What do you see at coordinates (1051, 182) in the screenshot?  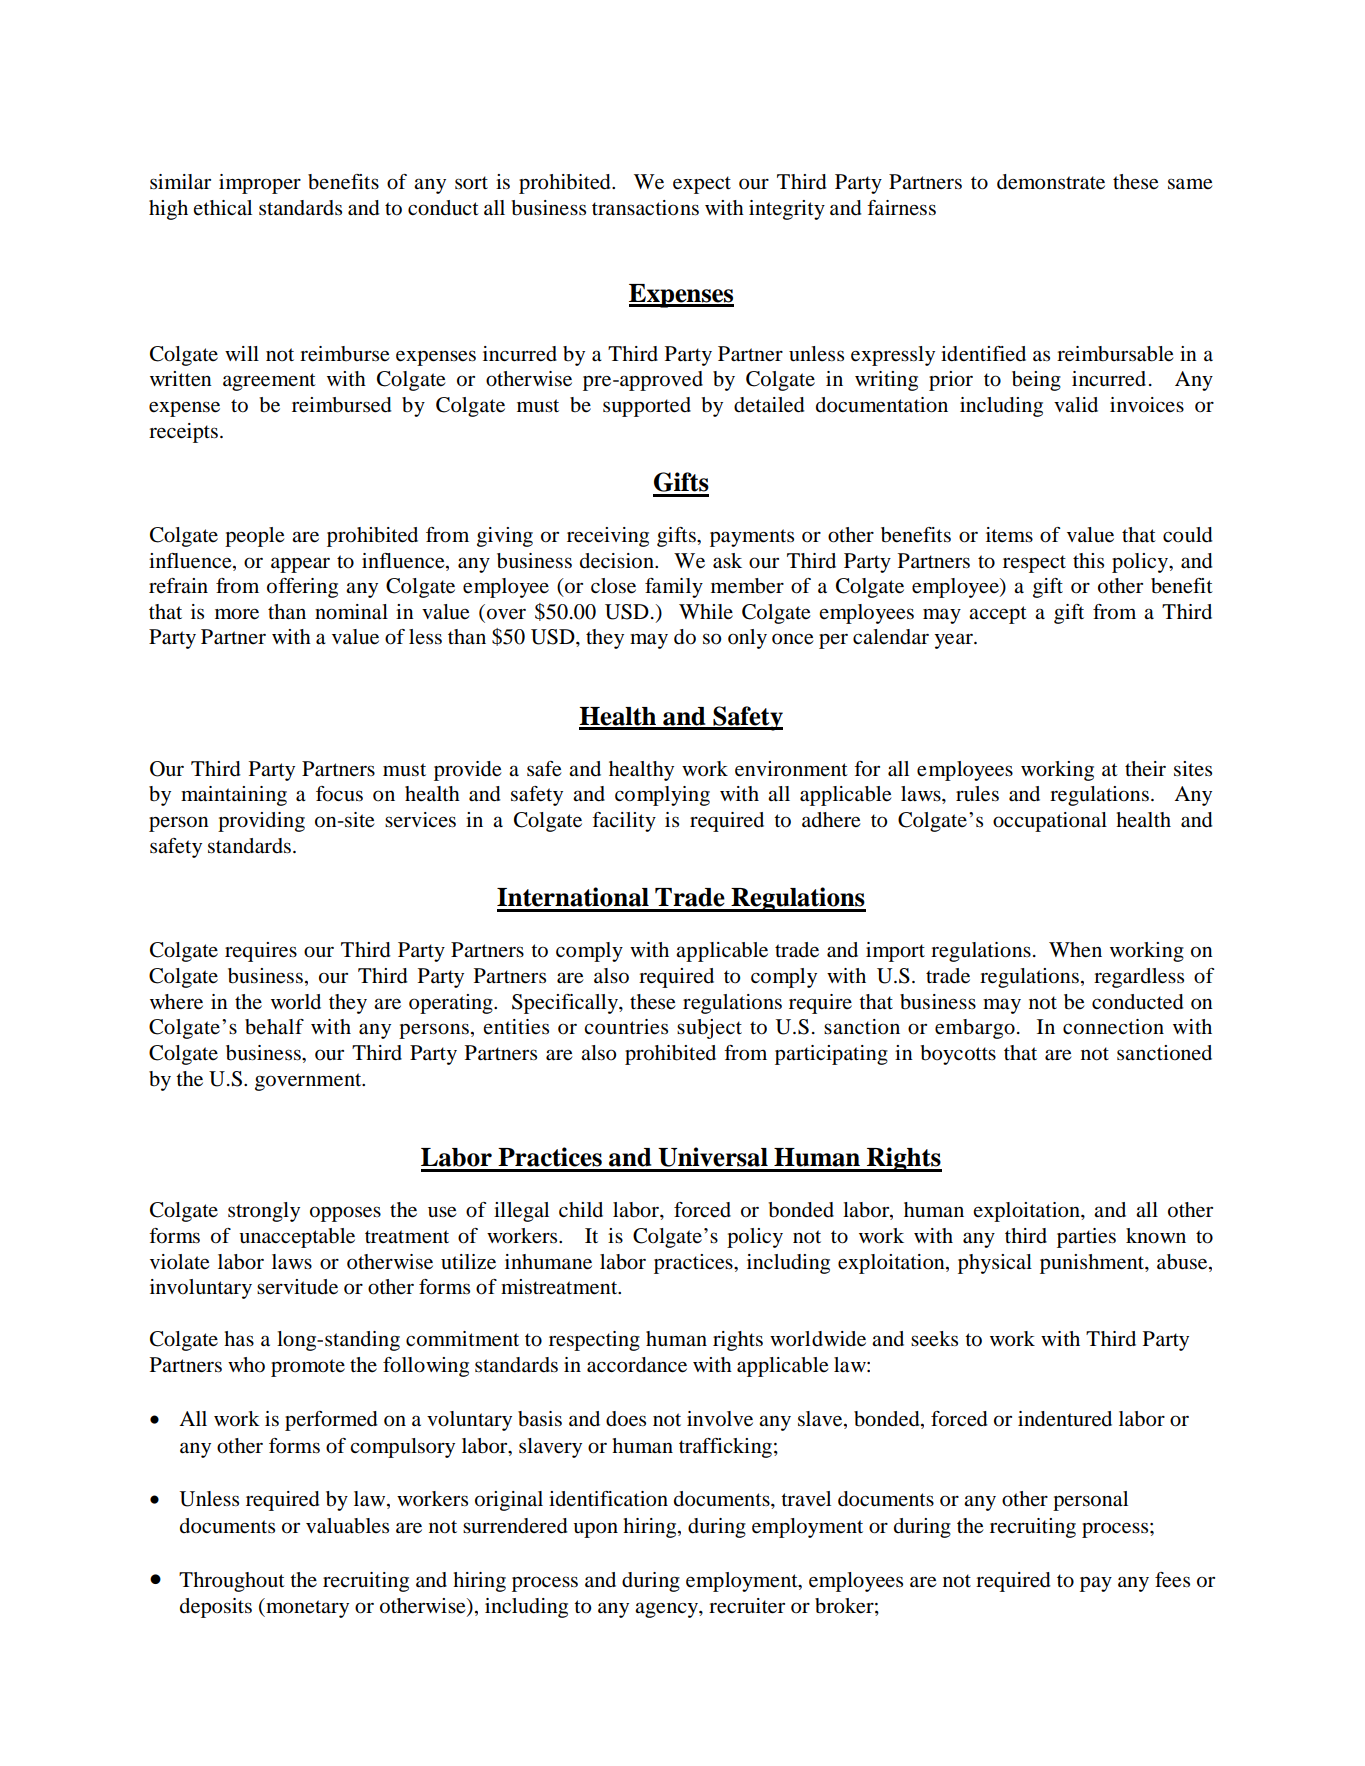 I see `demonstrate` at bounding box center [1051, 182].
